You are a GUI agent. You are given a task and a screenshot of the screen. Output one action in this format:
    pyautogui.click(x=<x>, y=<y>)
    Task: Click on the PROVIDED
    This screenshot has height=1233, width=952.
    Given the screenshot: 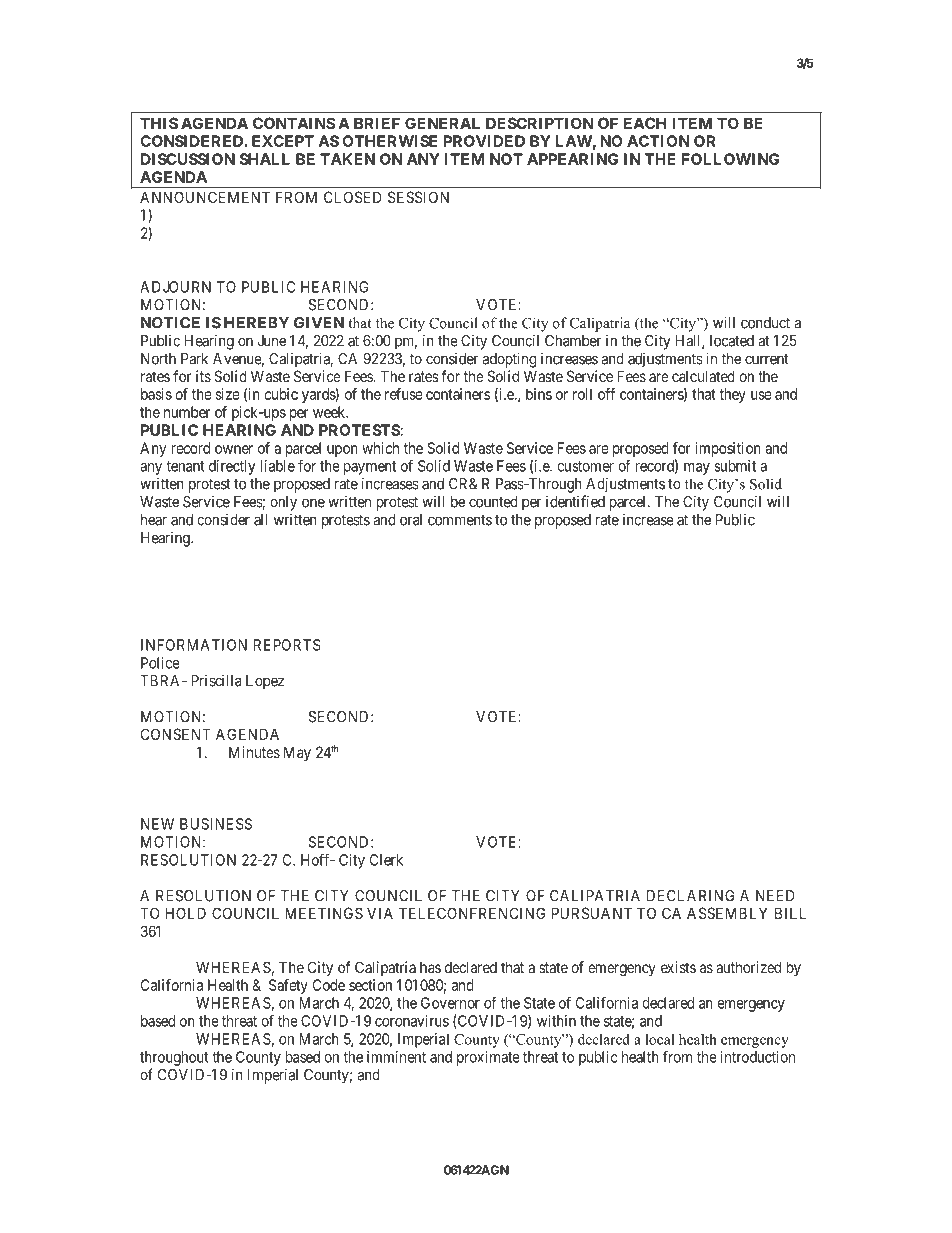 What is the action you would take?
    pyautogui.click(x=484, y=141)
